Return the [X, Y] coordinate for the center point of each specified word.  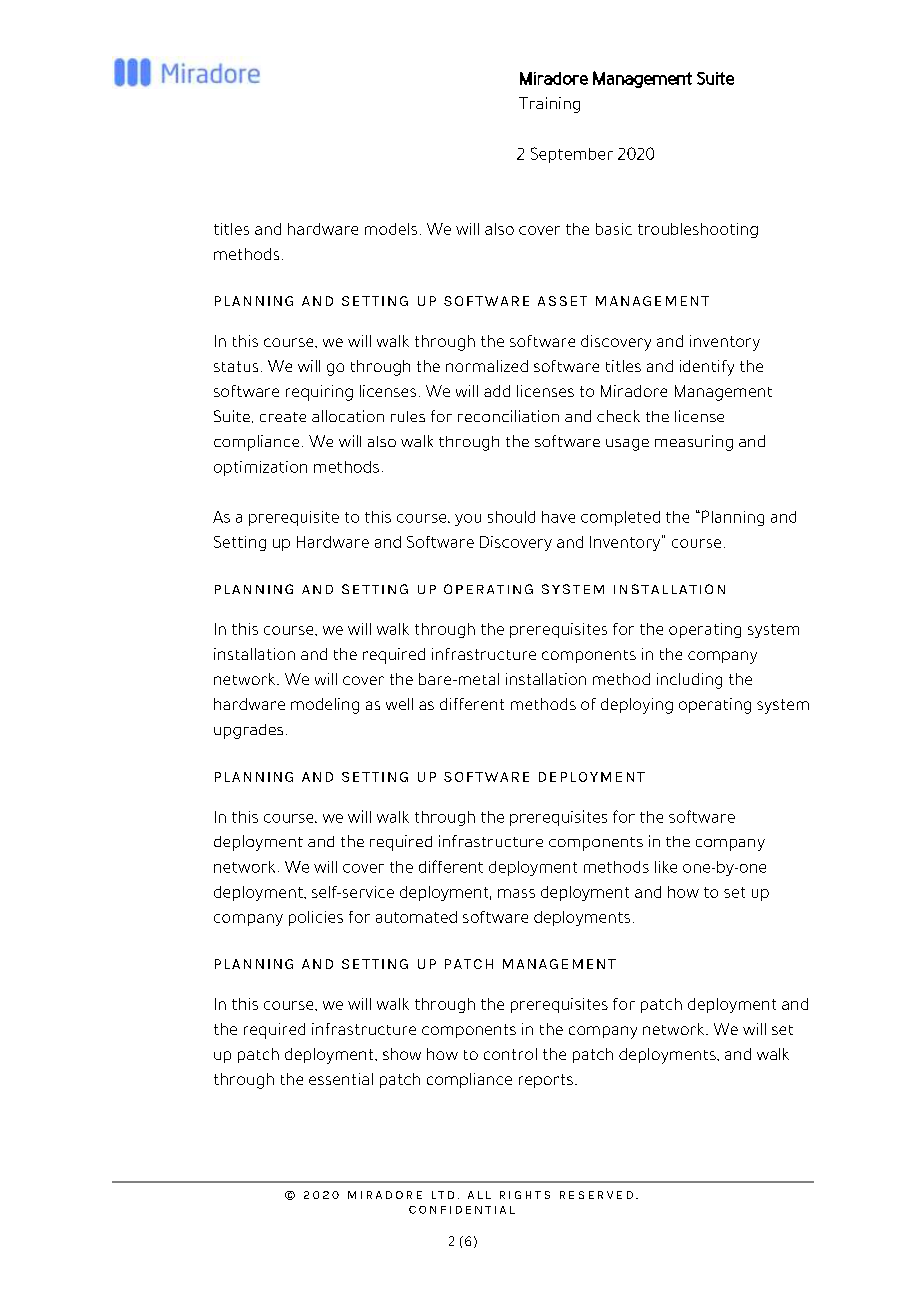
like [666, 867]
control [510, 1054]
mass [516, 893]
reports [546, 1081]
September [572, 155]
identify [707, 368]
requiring [319, 393]
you [468, 520]
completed [620, 518]
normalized [487, 366]
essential [341, 1079]
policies [316, 918]
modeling [325, 706]
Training [549, 105]
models [391, 229]
